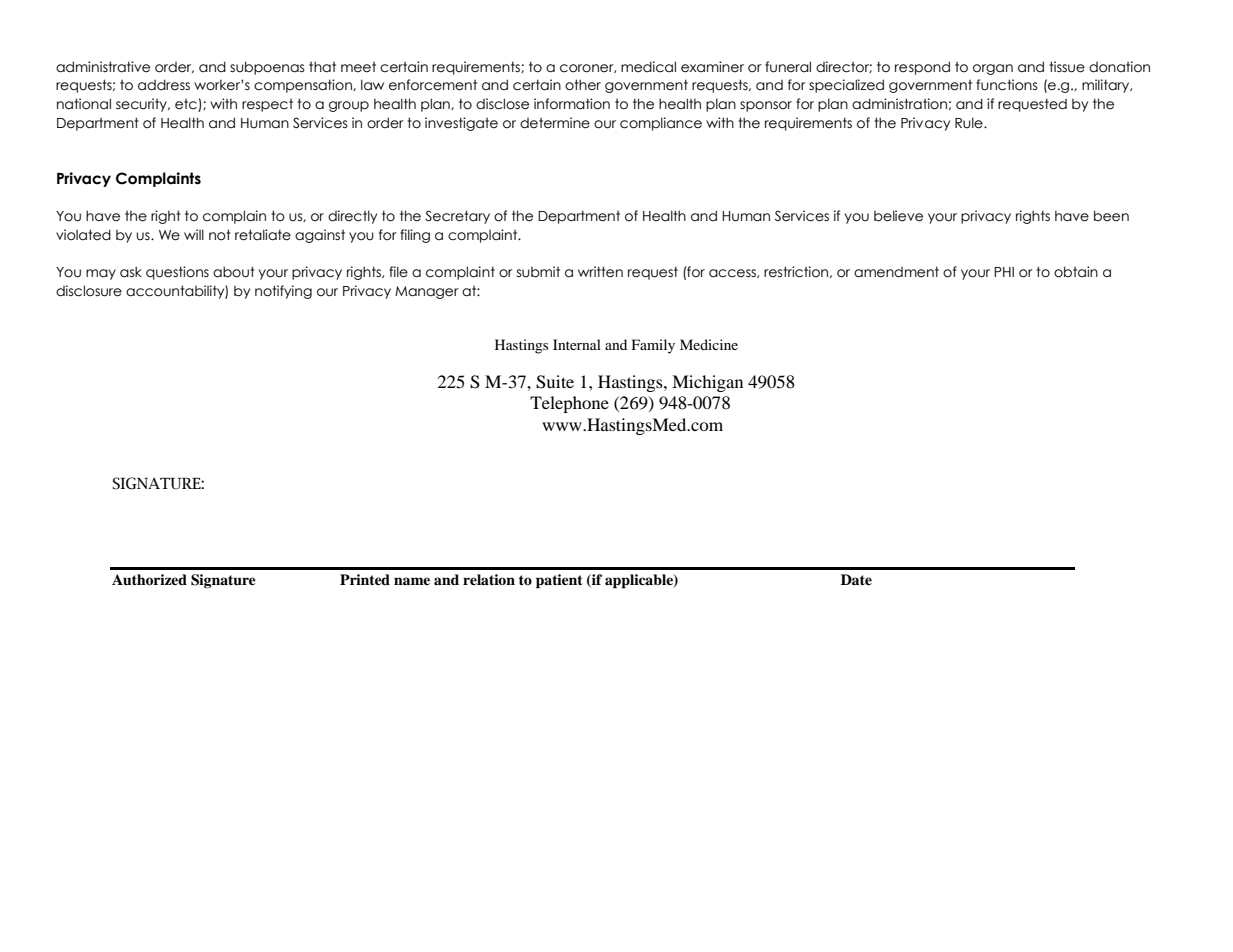 This screenshot has width=1233, height=952. Describe the element at coordinates (1007, 85) in the screenshot. I see `functions` at that location.
